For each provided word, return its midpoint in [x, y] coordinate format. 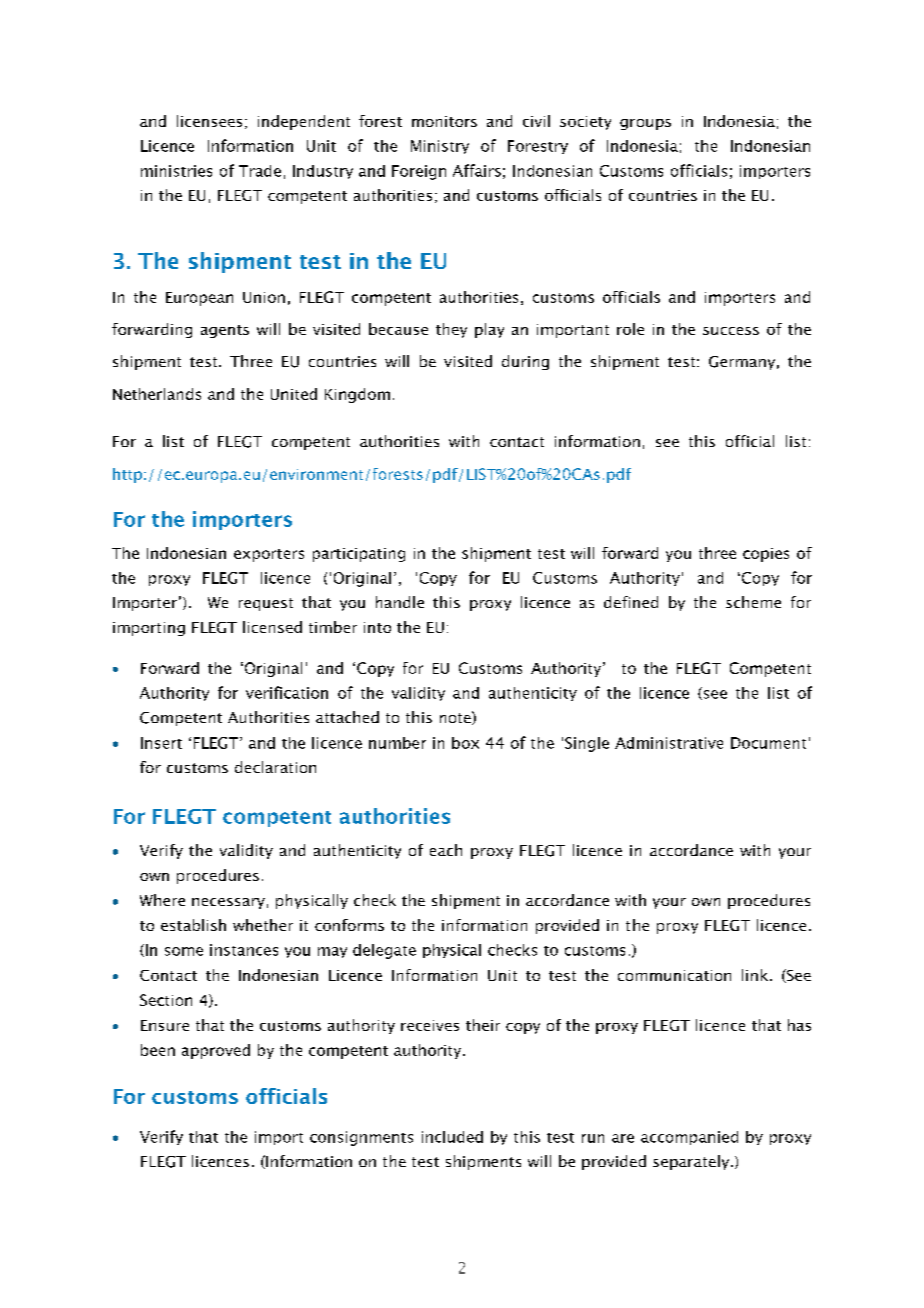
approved [216, 1051]
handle [400, 602]
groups [645, 124]
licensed [272, 627]
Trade [260, 171]
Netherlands [157, 394]
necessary [228, 903]
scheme [753, 602]
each [446, 850]
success [731, 331]
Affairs [477, 170]
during [525, 362]
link [755, 975]
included [452, 1137]
